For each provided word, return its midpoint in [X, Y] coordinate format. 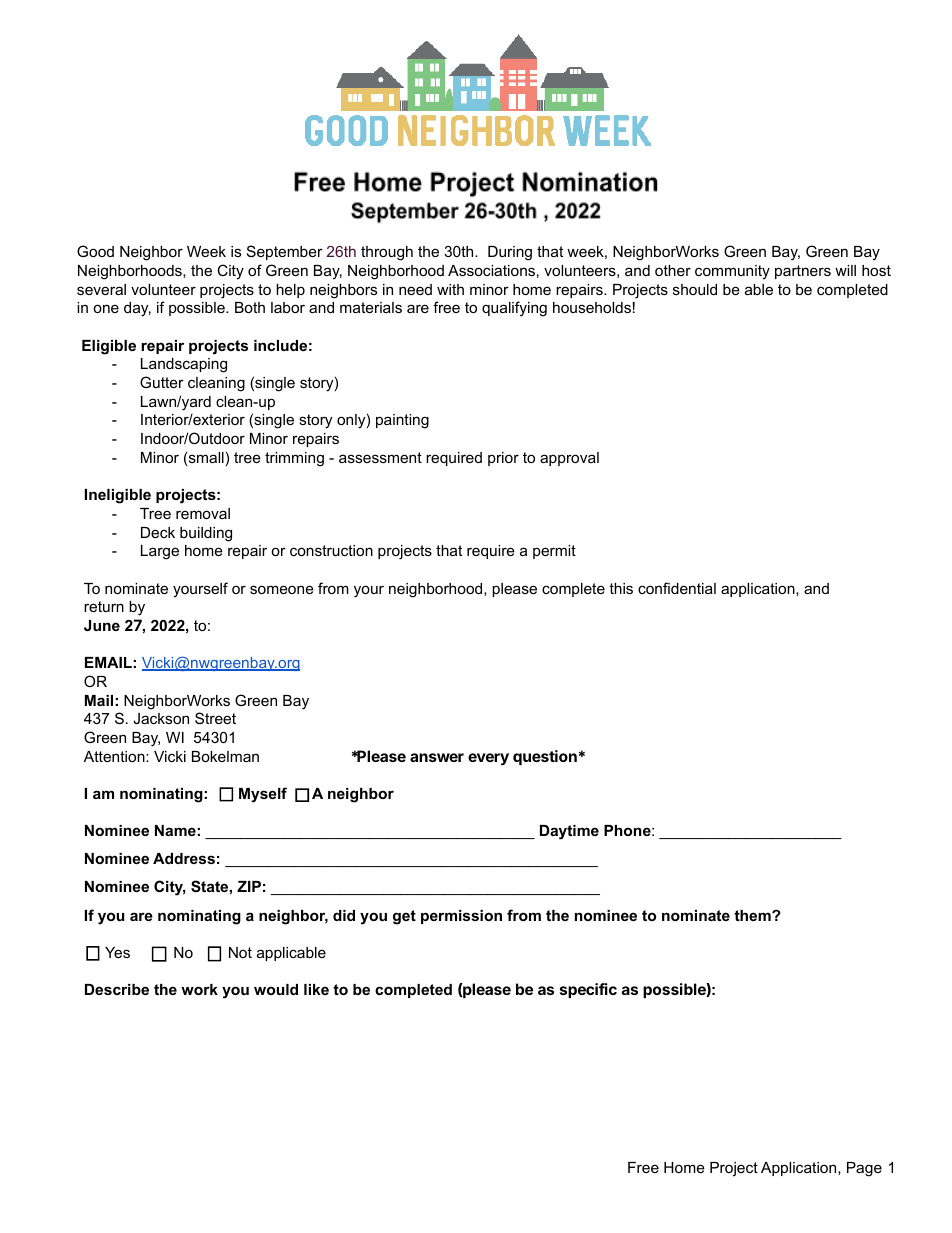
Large [160, 552]
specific [588, 990]
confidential [677, 588]
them [753, 915]
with [450, 289]
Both [250, 307]
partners [803, 272]
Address [184, 858]
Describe [117, 989]
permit [554, 552]
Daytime [569, 832]
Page [864, 1169]
